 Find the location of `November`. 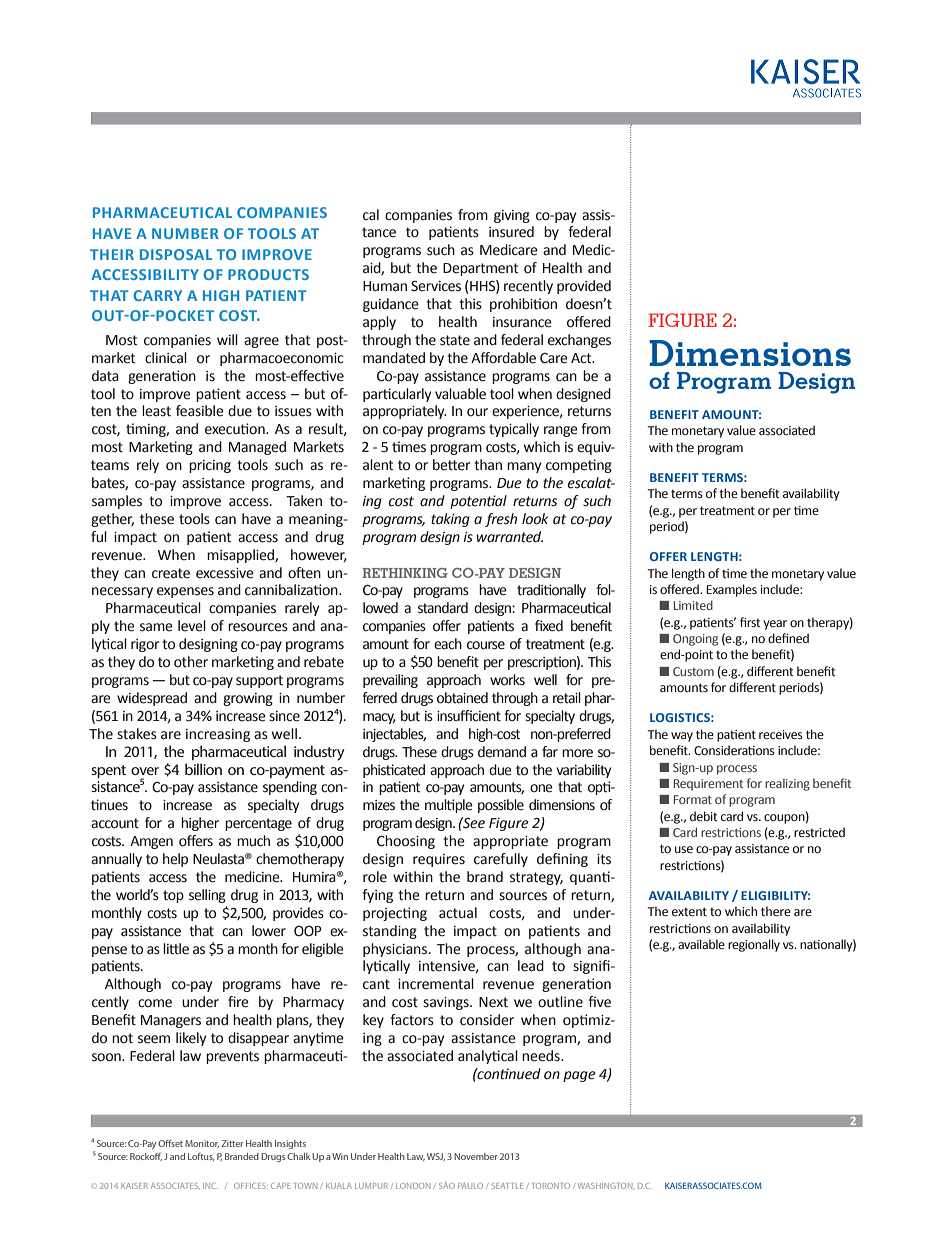

November is located at coordinates (476, 1156).
